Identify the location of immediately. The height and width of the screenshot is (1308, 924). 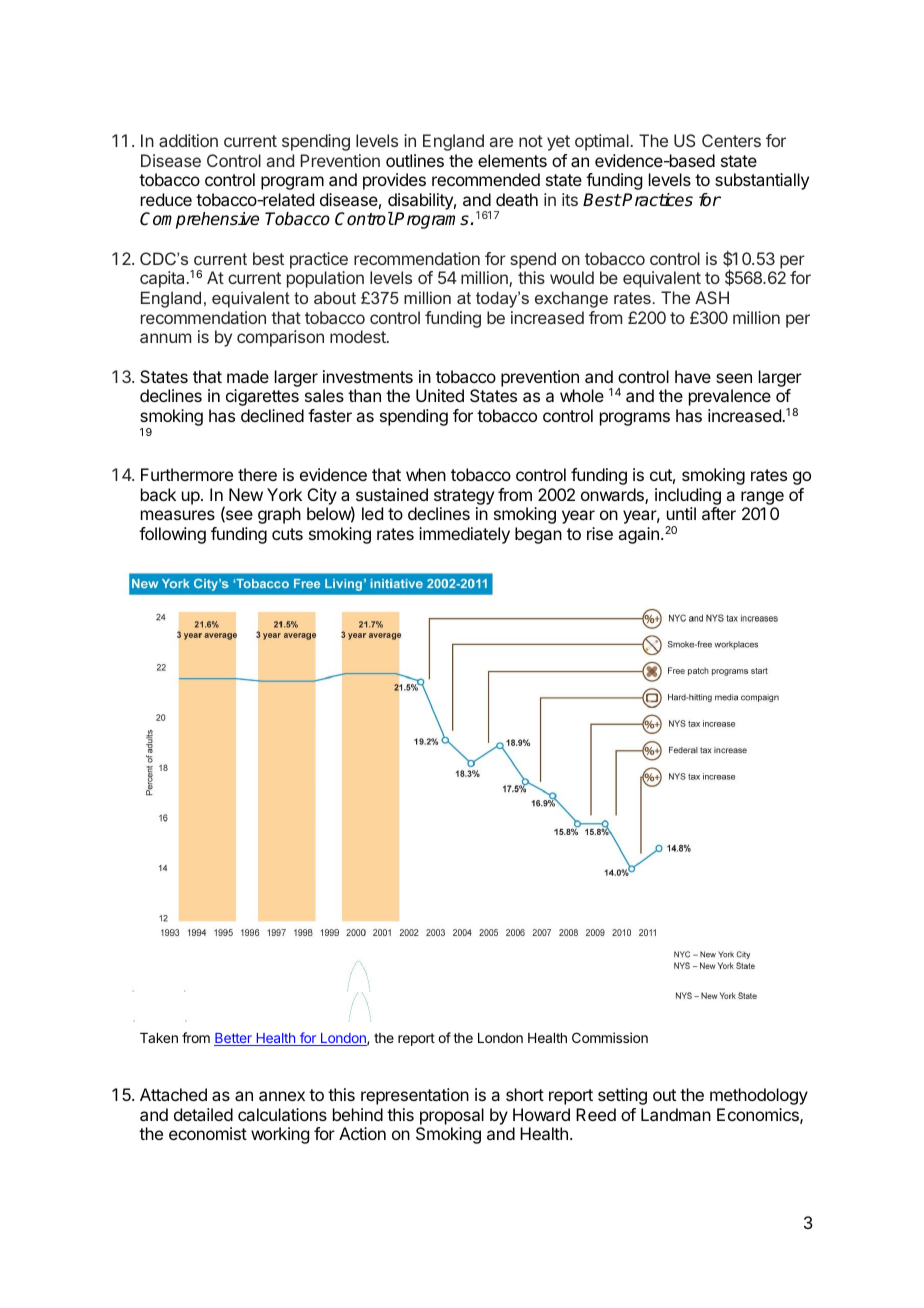
(464, 535).
